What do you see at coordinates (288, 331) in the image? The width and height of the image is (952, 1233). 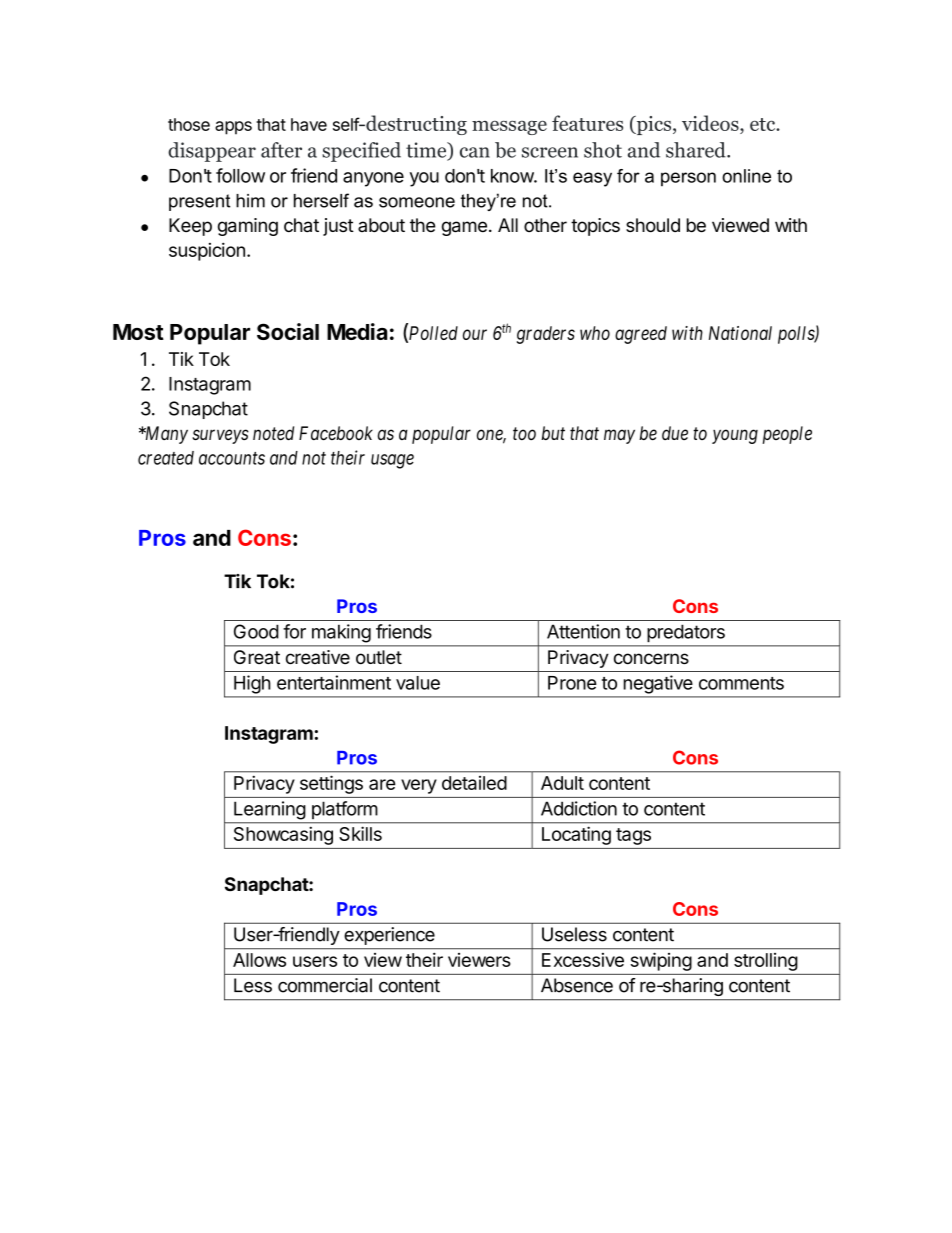 I see `Social` at bounding box center [288, 331].
